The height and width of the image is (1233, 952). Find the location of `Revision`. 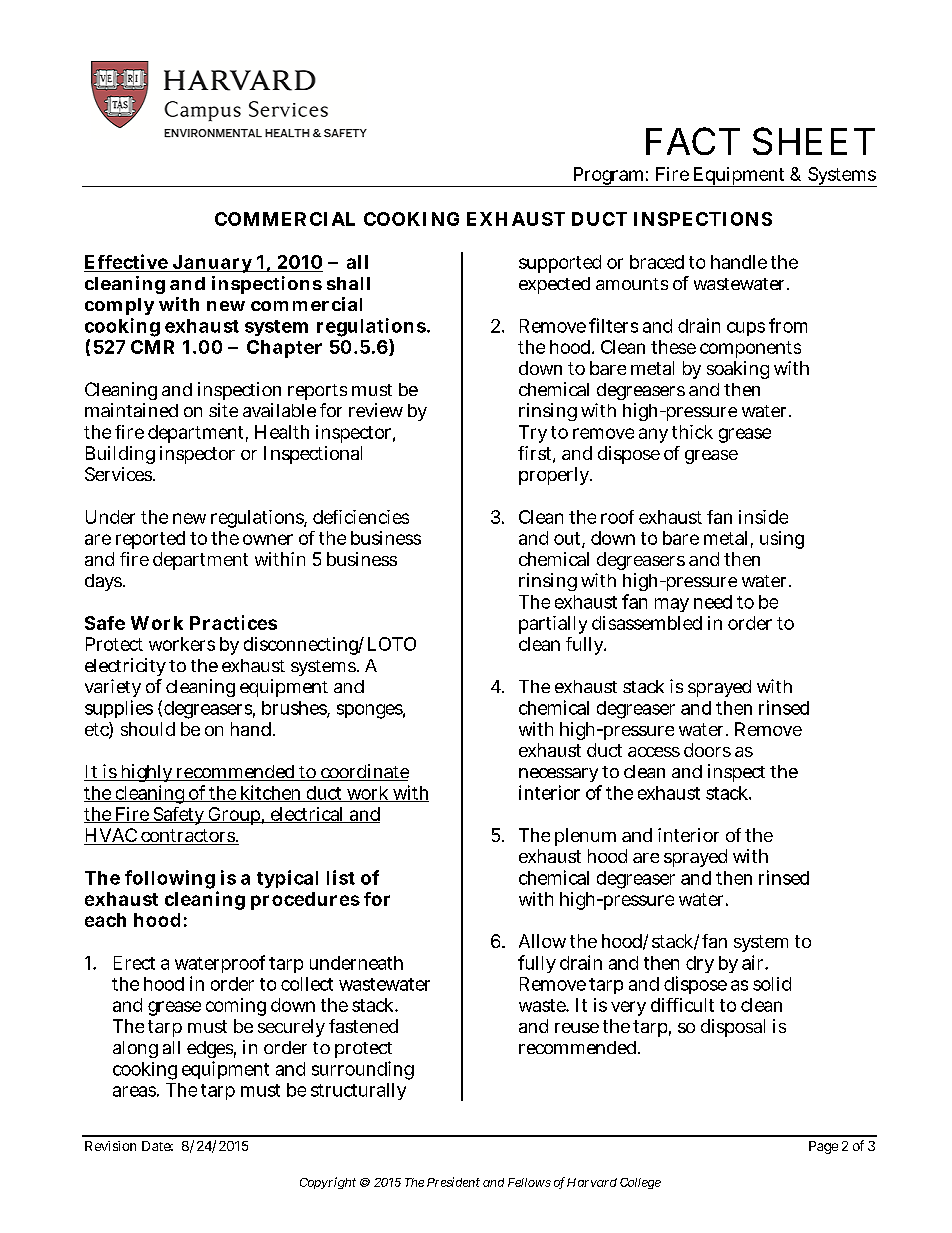

Revision is located at coordinates (110, 1146).
